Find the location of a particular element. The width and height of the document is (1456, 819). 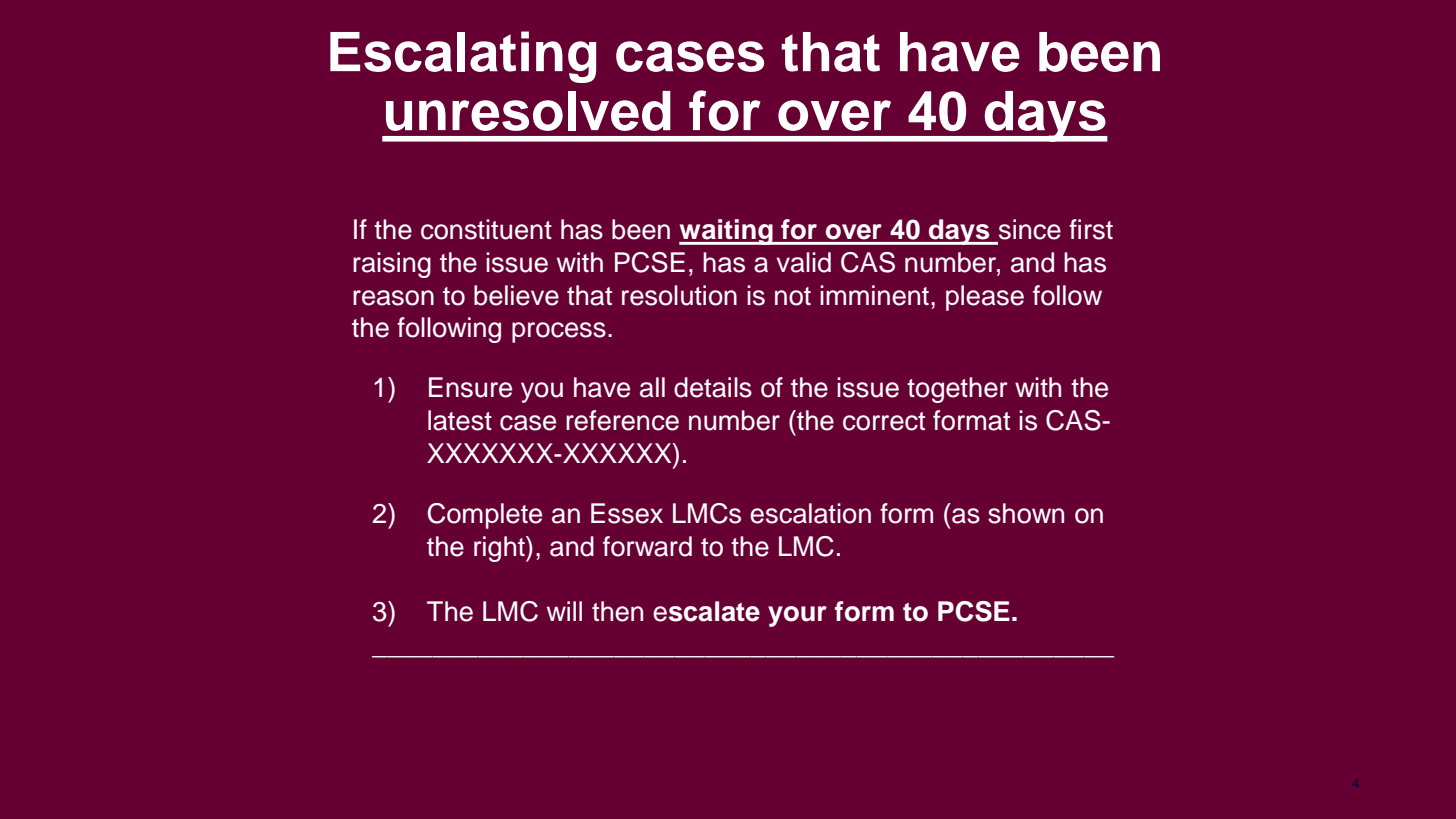

since is located at coordinates (1030, 229).
